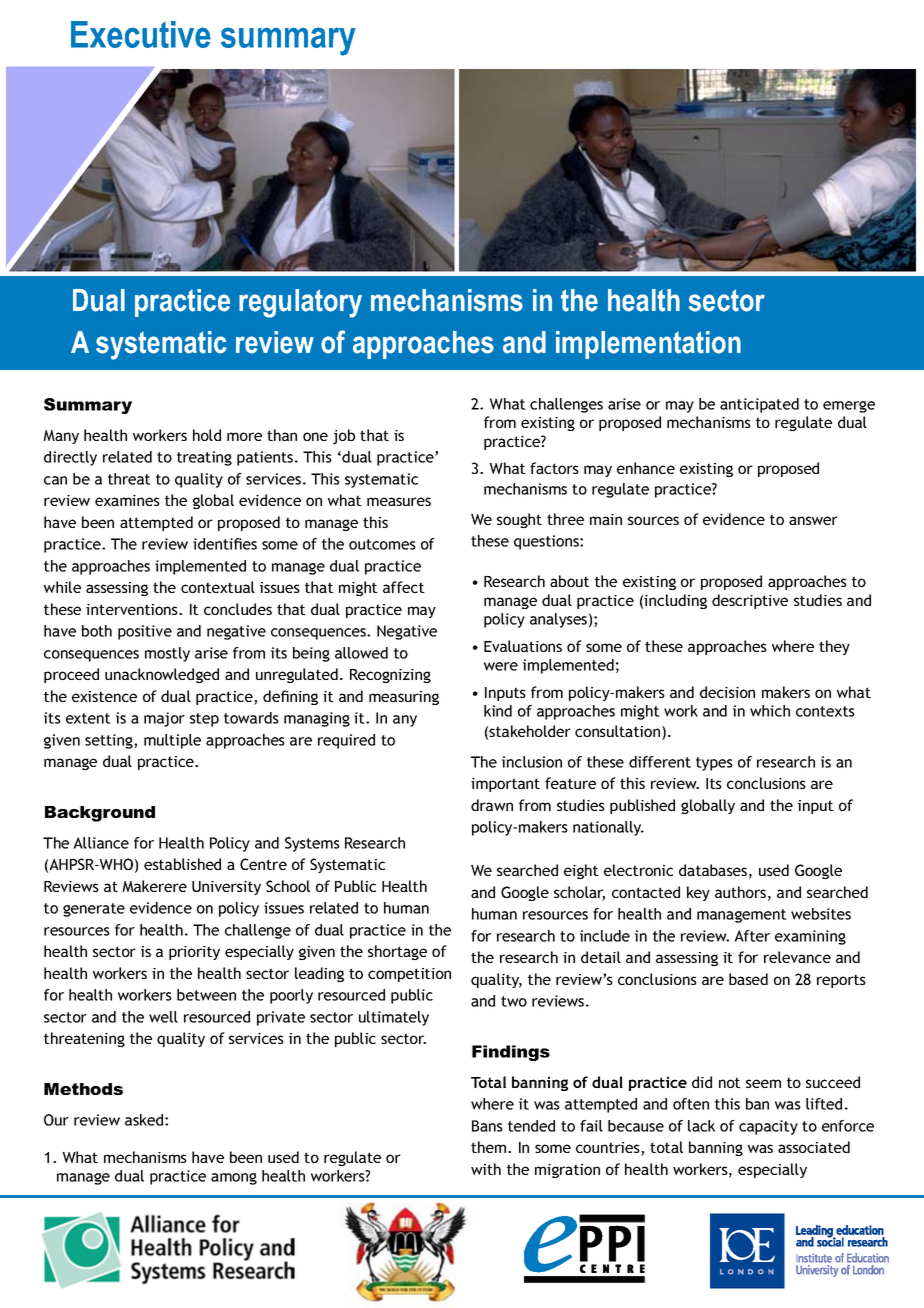  Describe the element at coordinates (133, 609) in the screenshot. I see `interventions` at that location.
